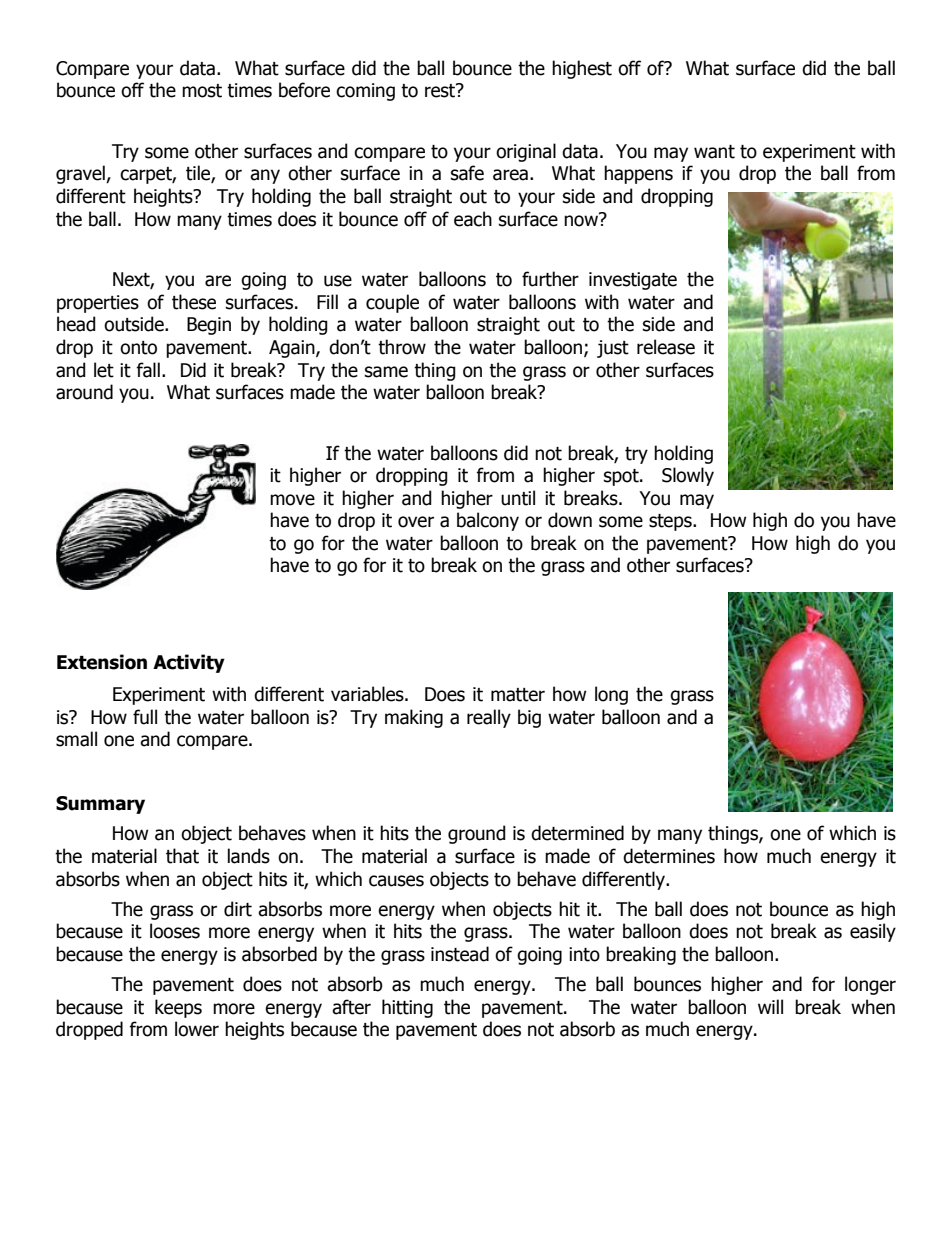 The height and width of the screenshot is (1233, 952). What do you see at coordinates (669, 856) in the screenshot?
I see `determines` at bounding box center [669, 856].
